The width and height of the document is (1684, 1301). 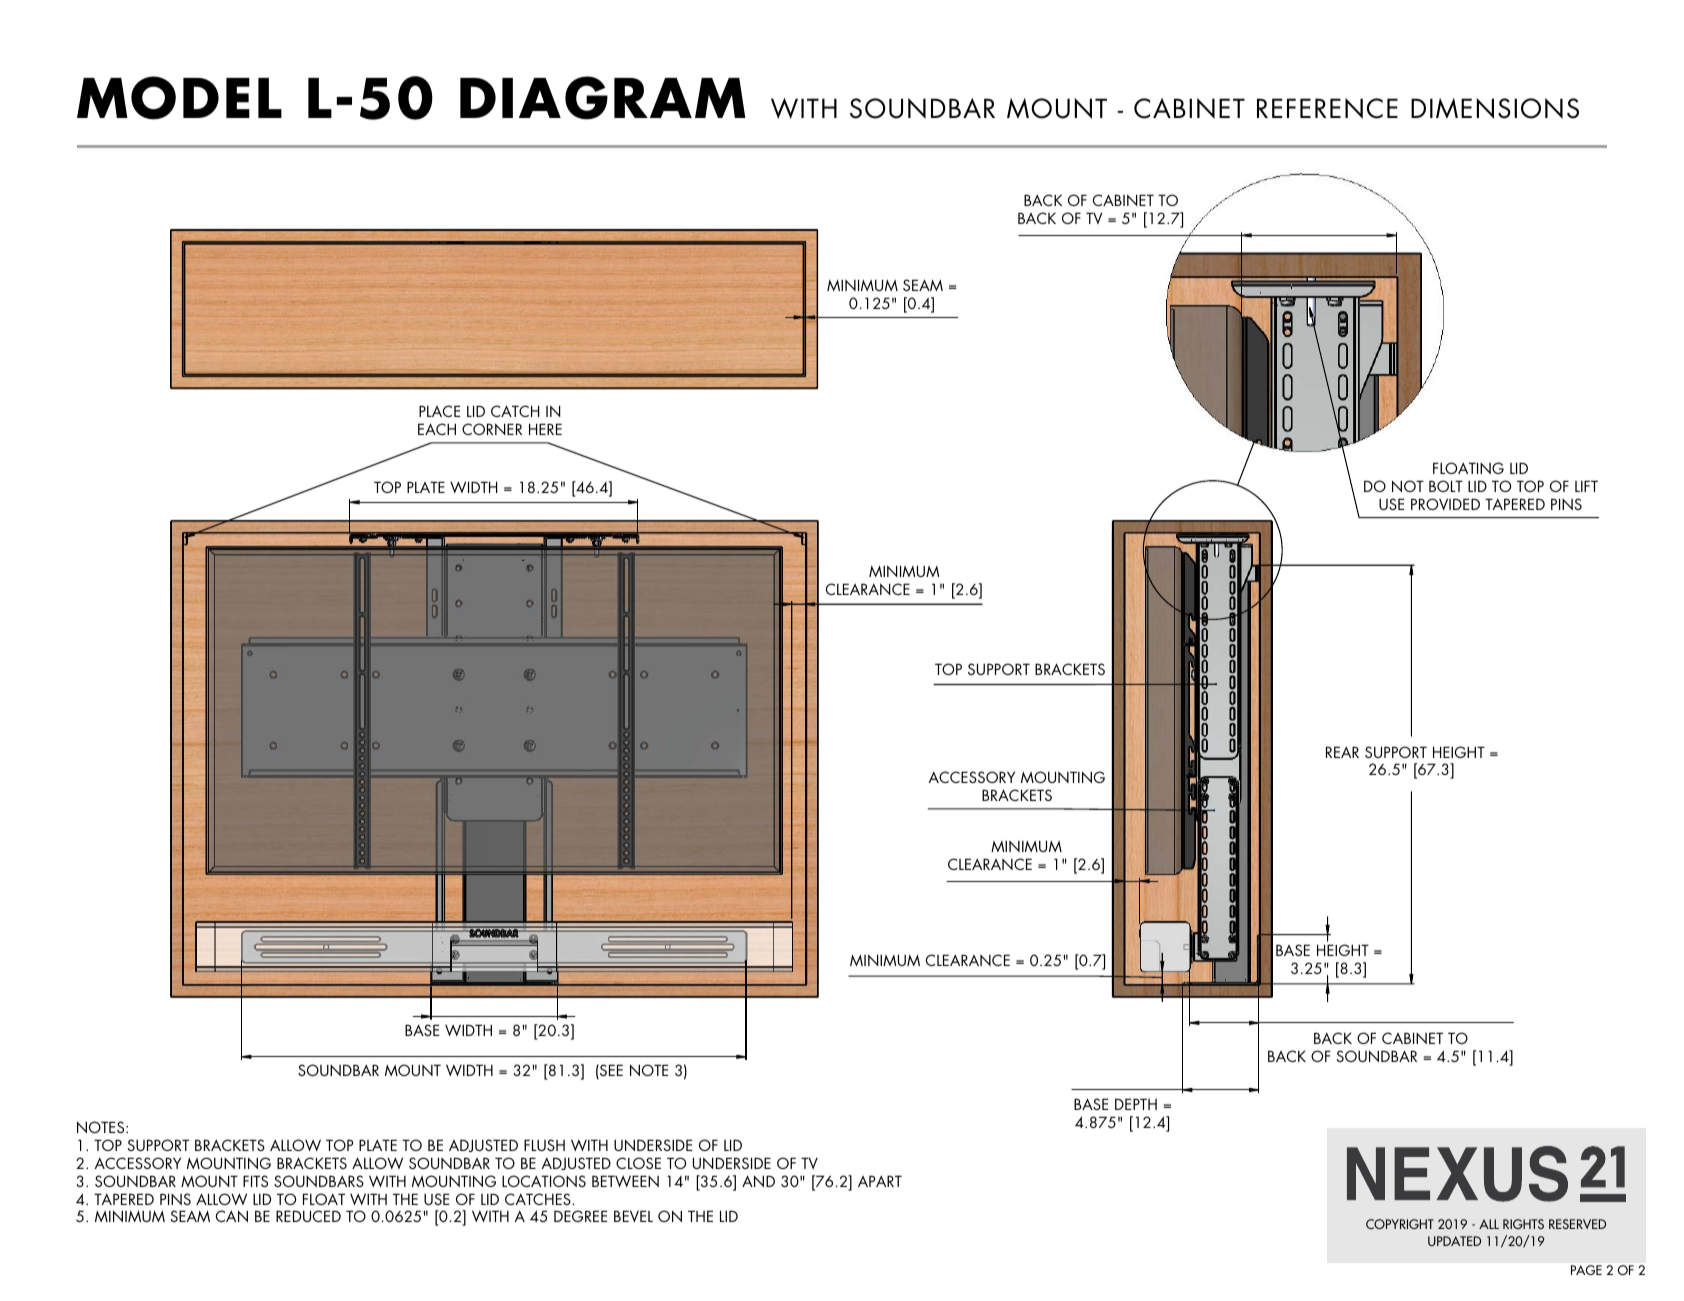 What do you see at coordinates (603, 98) in the document?
I see `DIAGRAM` at bounding box center [603, 98].
